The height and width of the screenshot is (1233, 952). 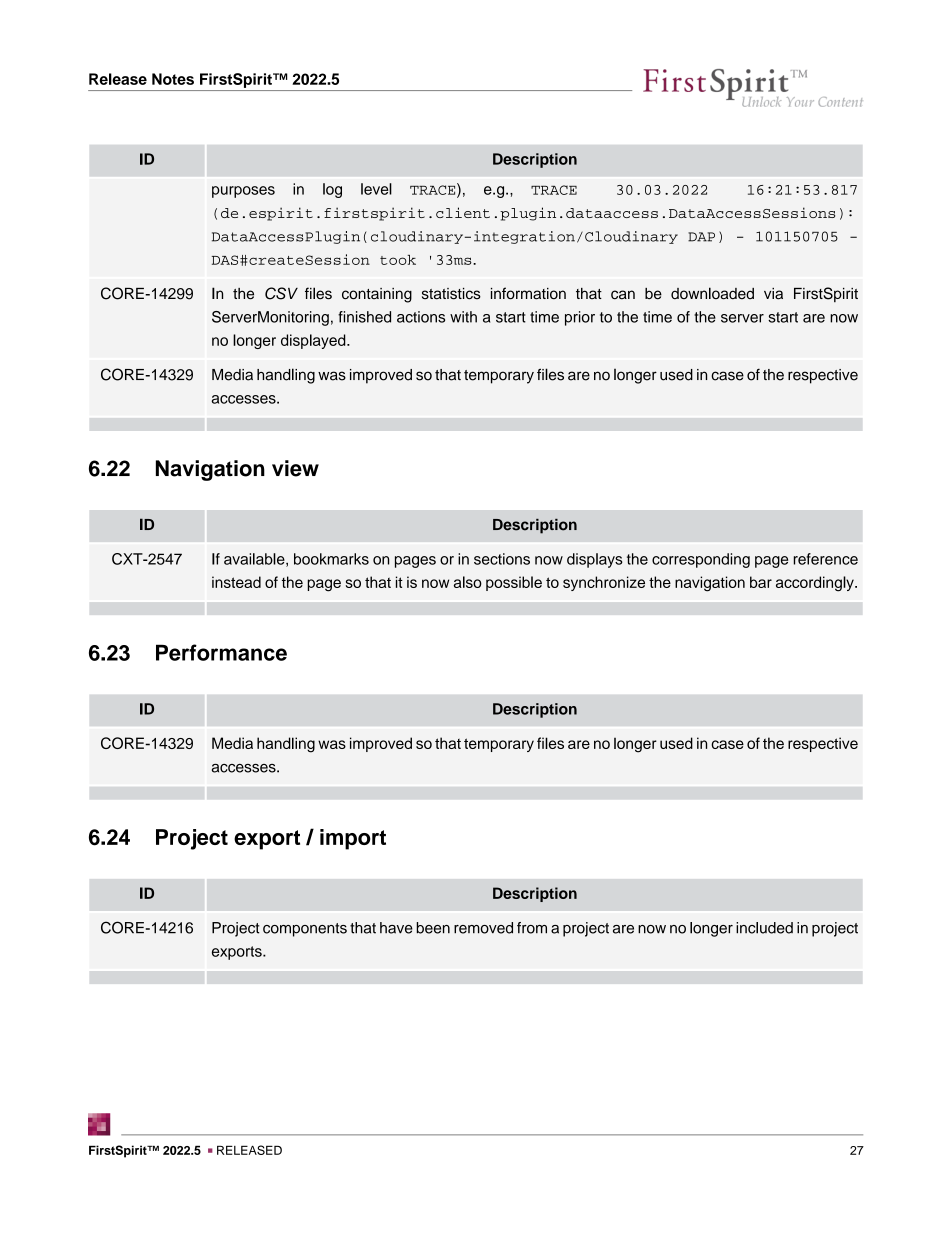 What do you see at coordinates (502, 559) in the screenshot?
I see `sections` at bounding box center [502, 559].
